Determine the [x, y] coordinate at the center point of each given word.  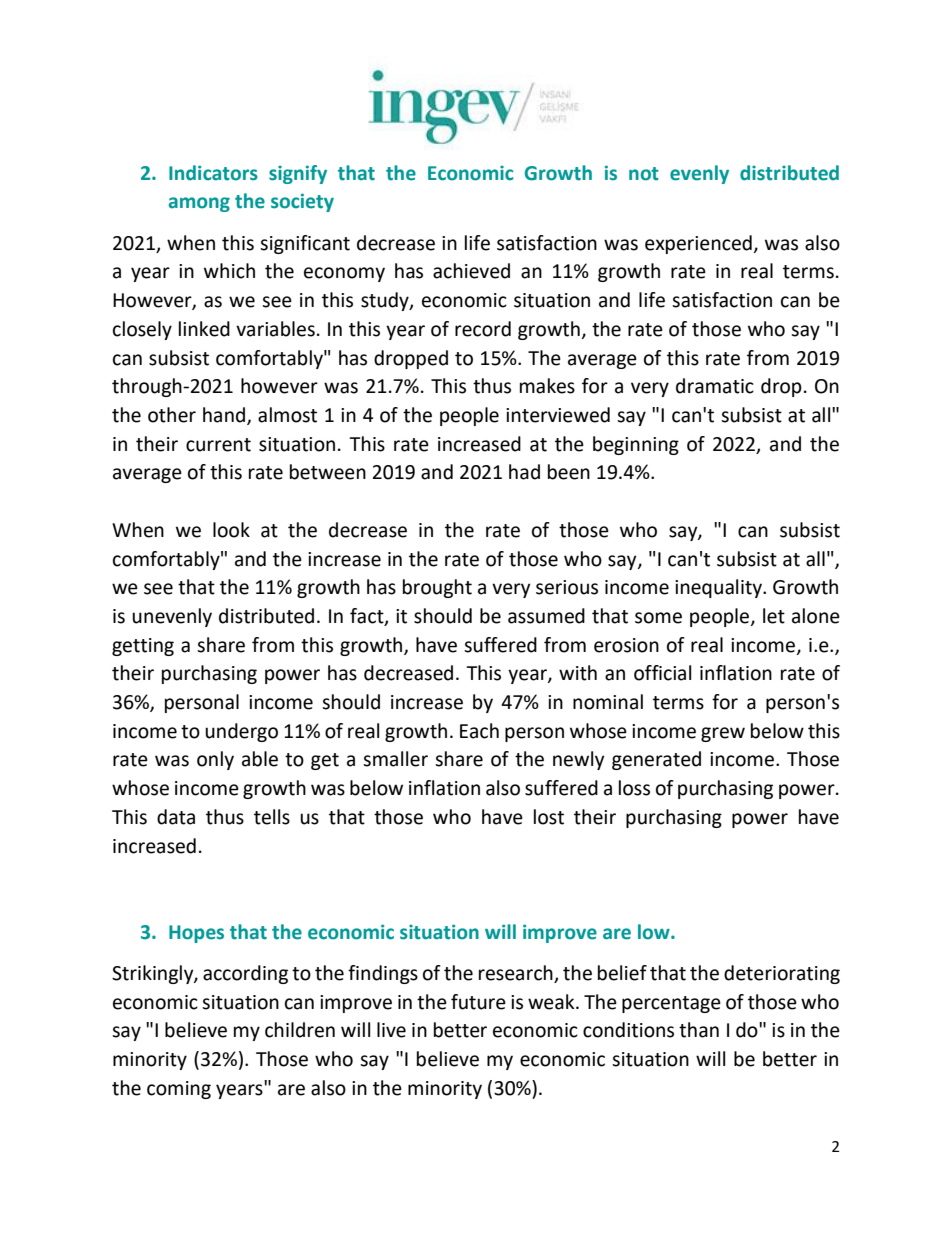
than [699, 1030]
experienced [698, 244]
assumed [546, 616]
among [199, 204]
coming [179, 1090]
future [478, 1002]
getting [143, 647]
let [774, 616]
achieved [471, 271]
